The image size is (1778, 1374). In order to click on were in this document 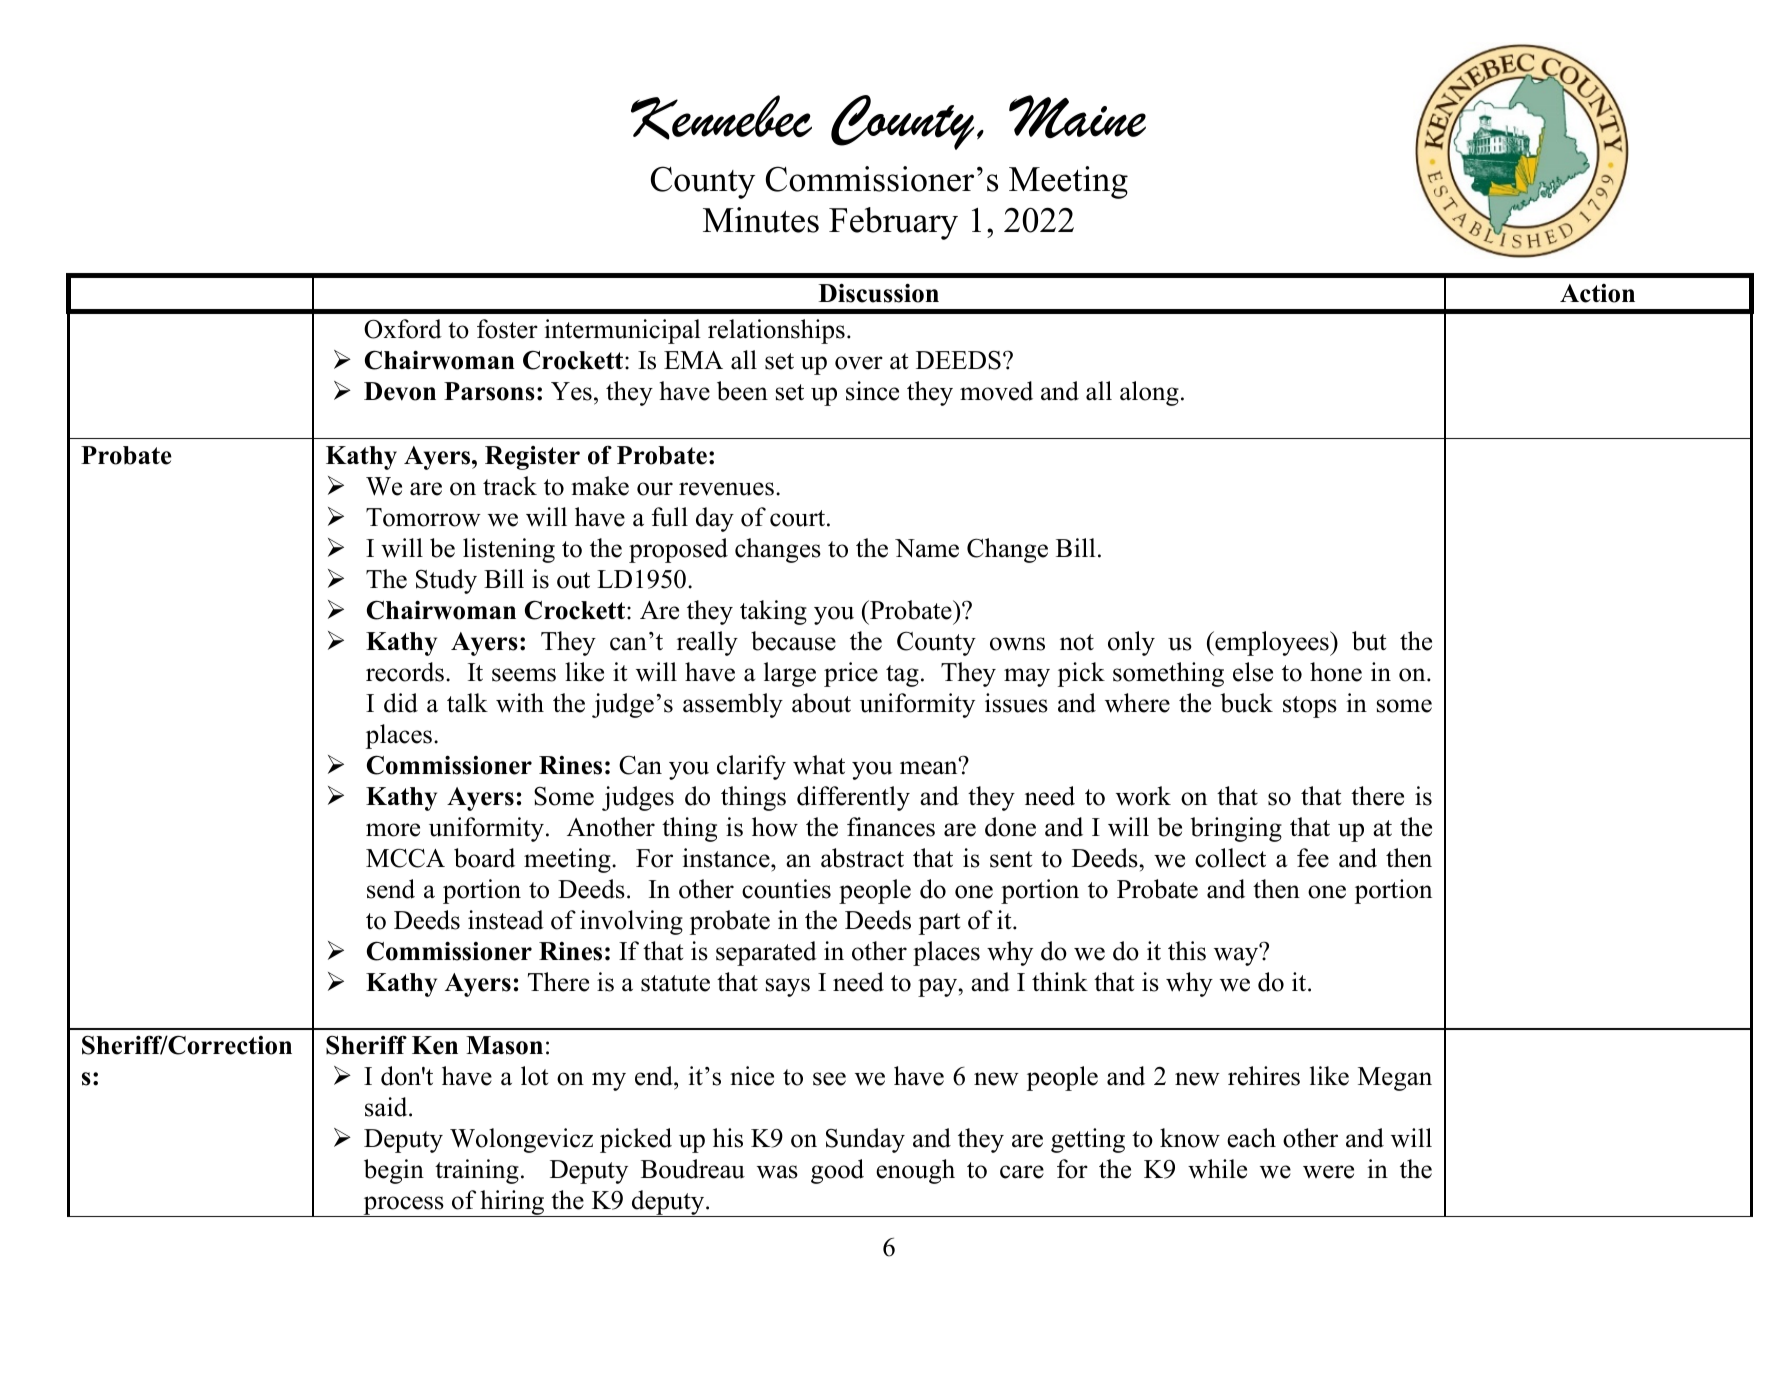, I will do `click(1328, 1172)`.
